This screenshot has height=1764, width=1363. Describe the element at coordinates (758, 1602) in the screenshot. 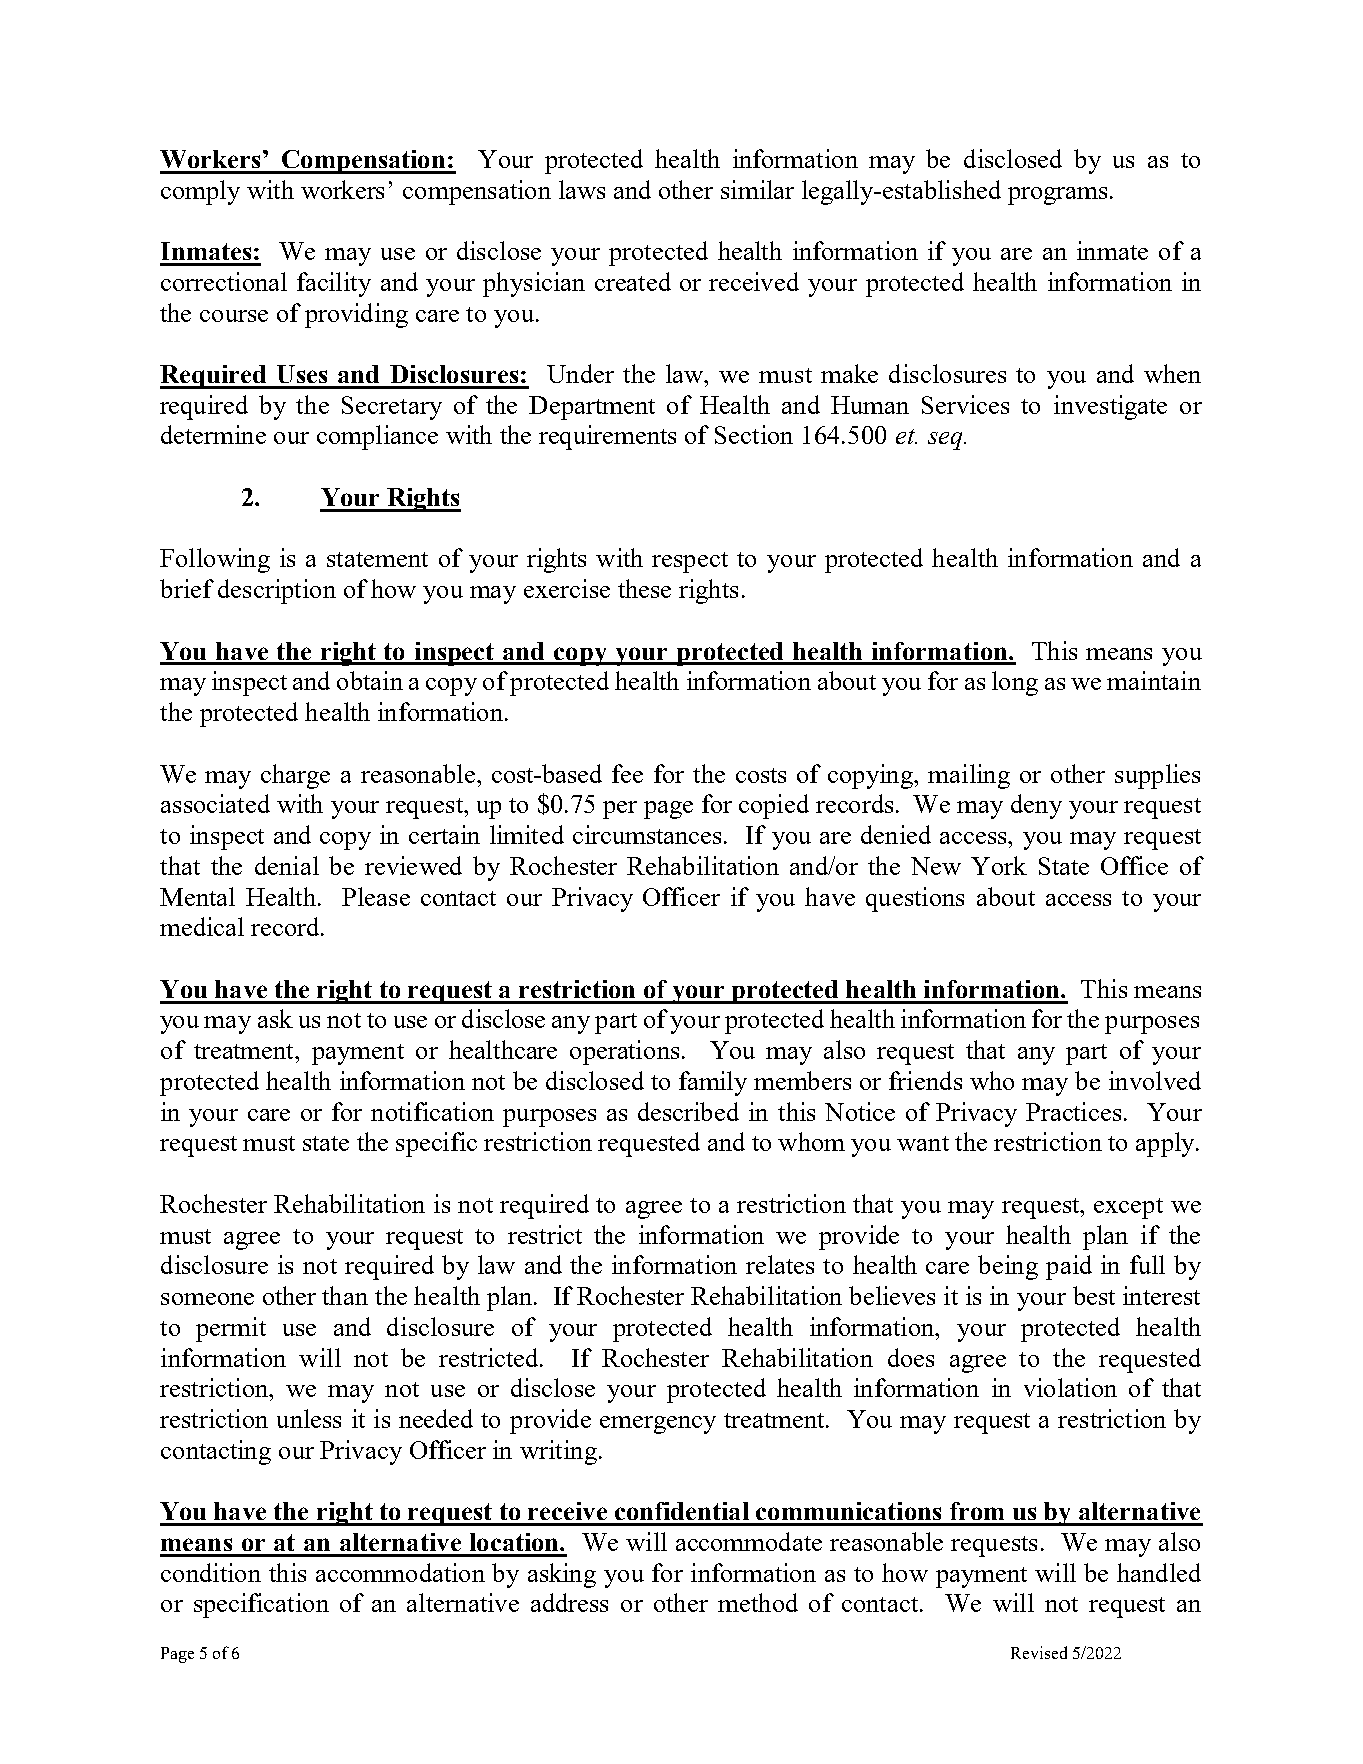

I see `method` at that location.
